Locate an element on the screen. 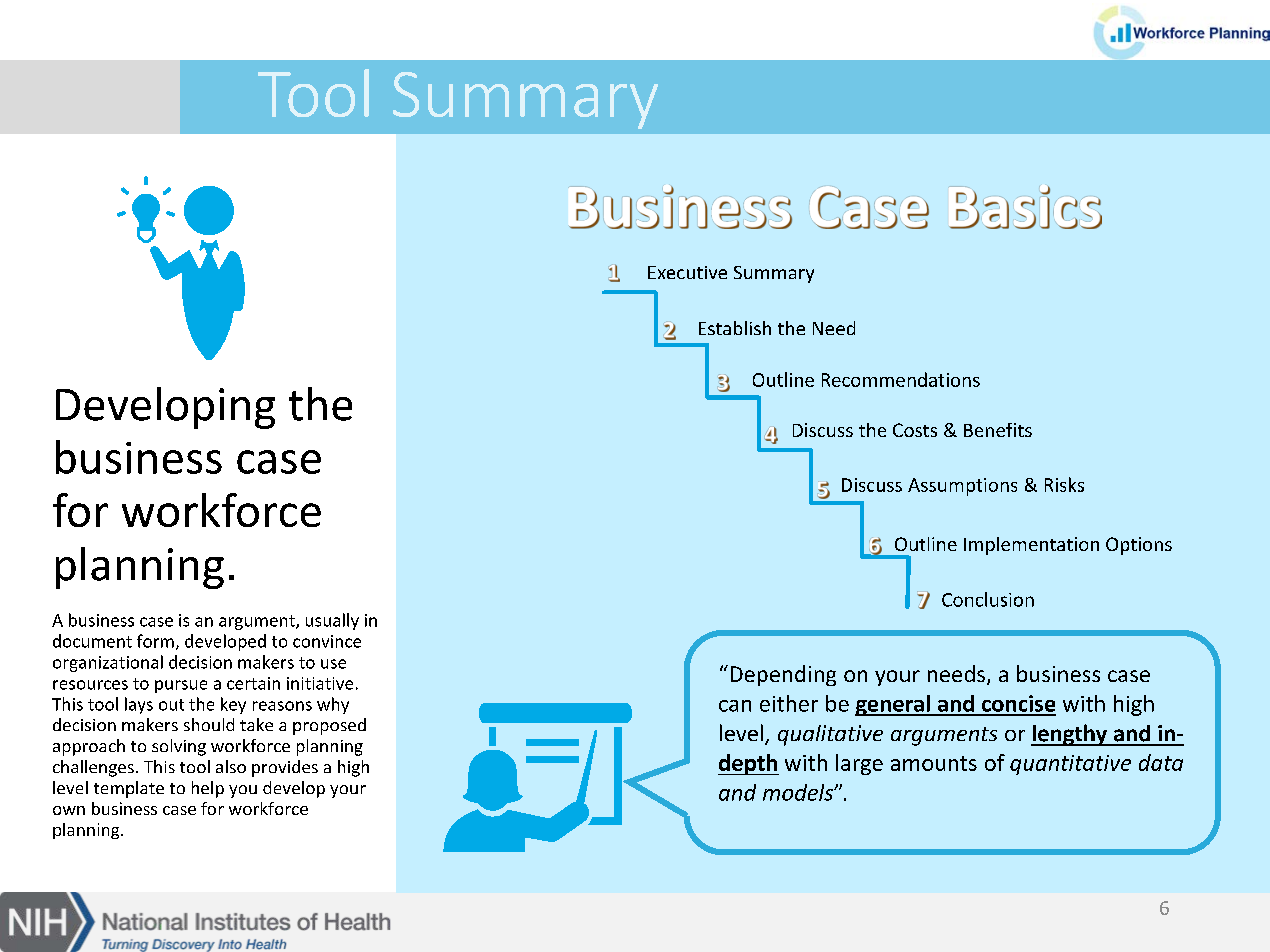 Image resolution: width=1270 pixels, height=952 pixels. Benefits is located at coordinates (998, 430).
